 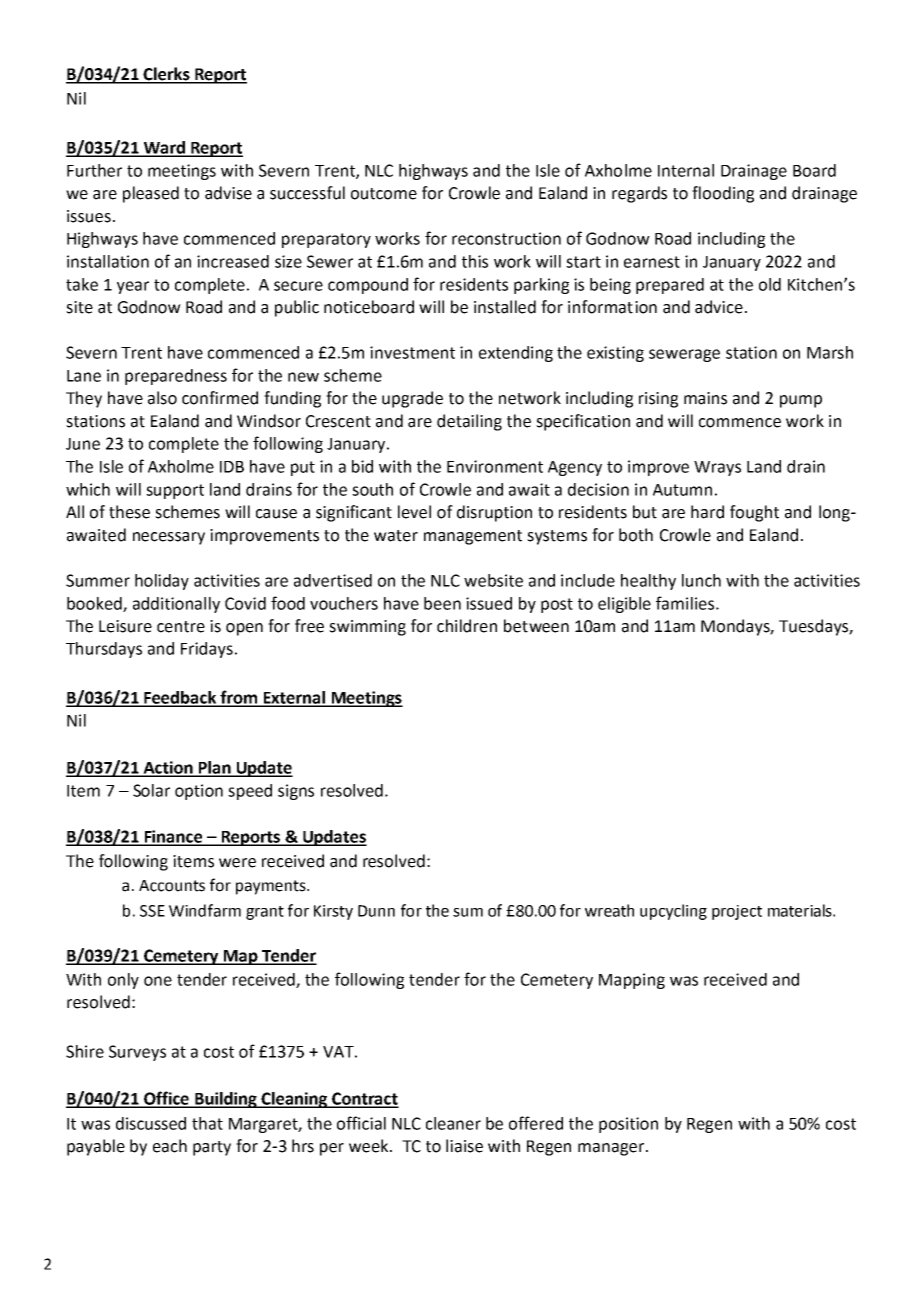 I want to click on cleaner, so click(x=453, y=1123).
